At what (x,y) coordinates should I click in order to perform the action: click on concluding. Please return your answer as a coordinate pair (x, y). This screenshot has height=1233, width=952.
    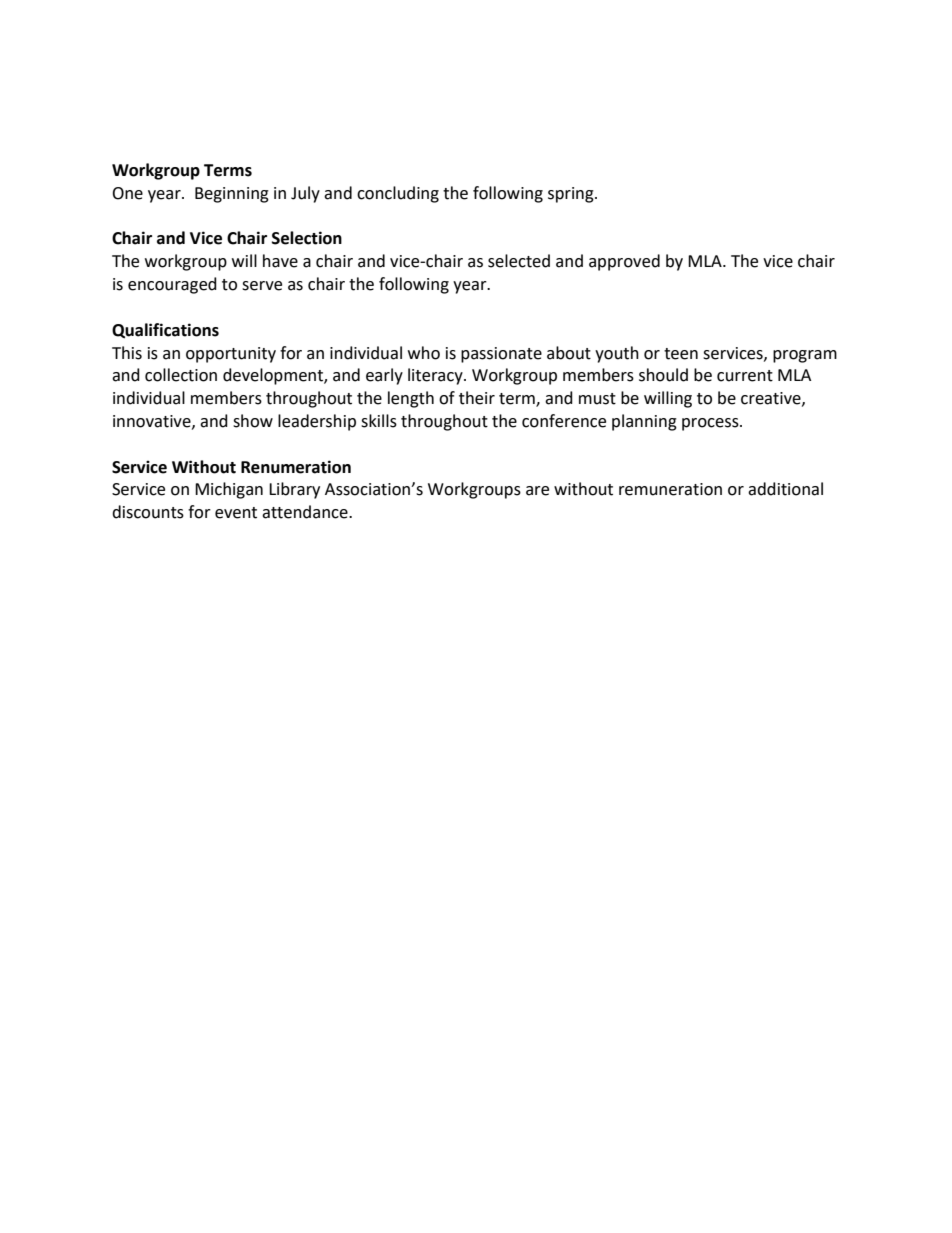
    Looking at the image, I should click on (398, 194).
